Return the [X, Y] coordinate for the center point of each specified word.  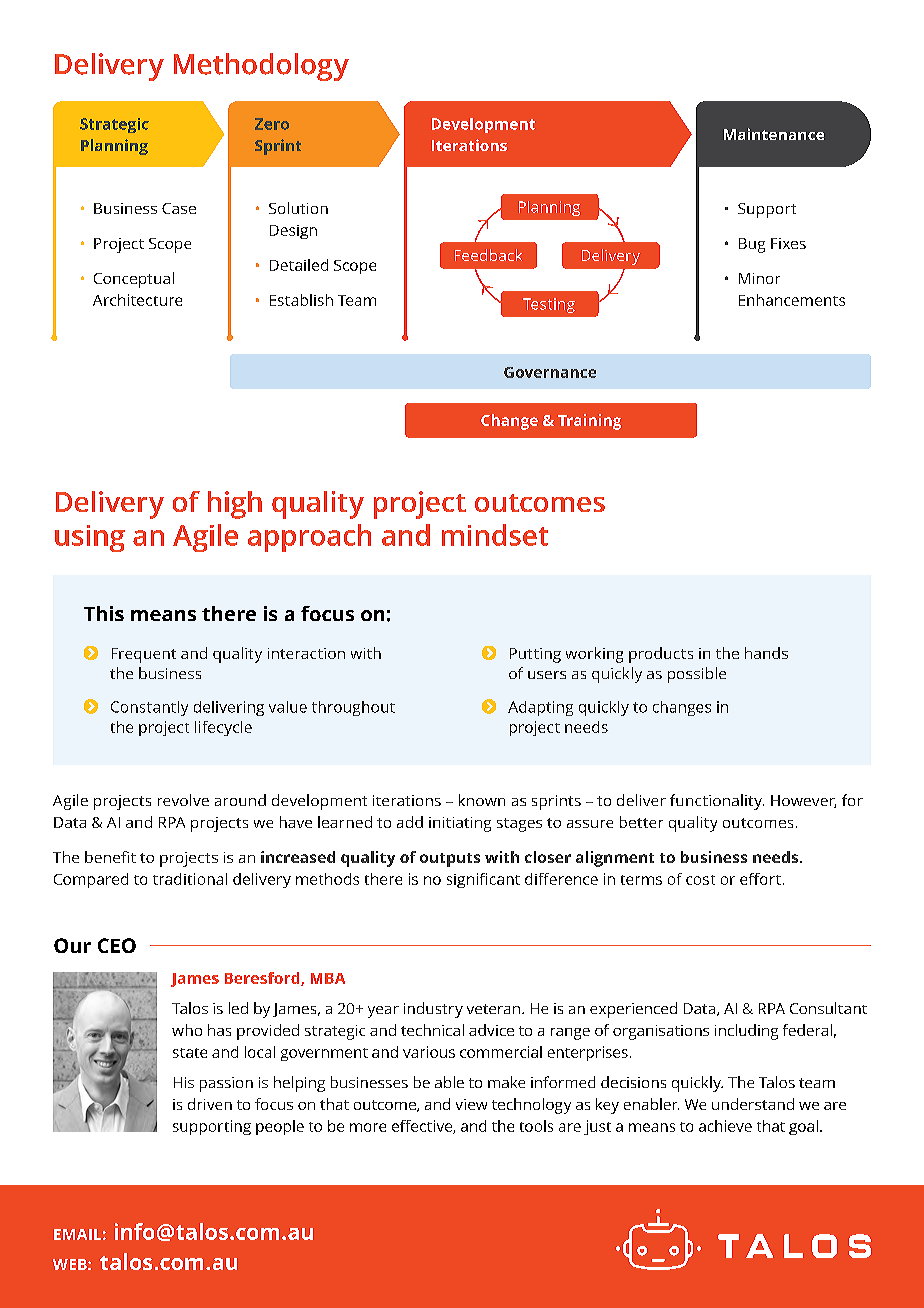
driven [210, 1104]
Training [589, 422]
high [235, 505]
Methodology [261, 67]
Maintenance [774, 134]
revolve [183, 800]
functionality [717, 802]
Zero [272, 124]
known [482, 800]
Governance [550, 372]
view [471, 1104]
